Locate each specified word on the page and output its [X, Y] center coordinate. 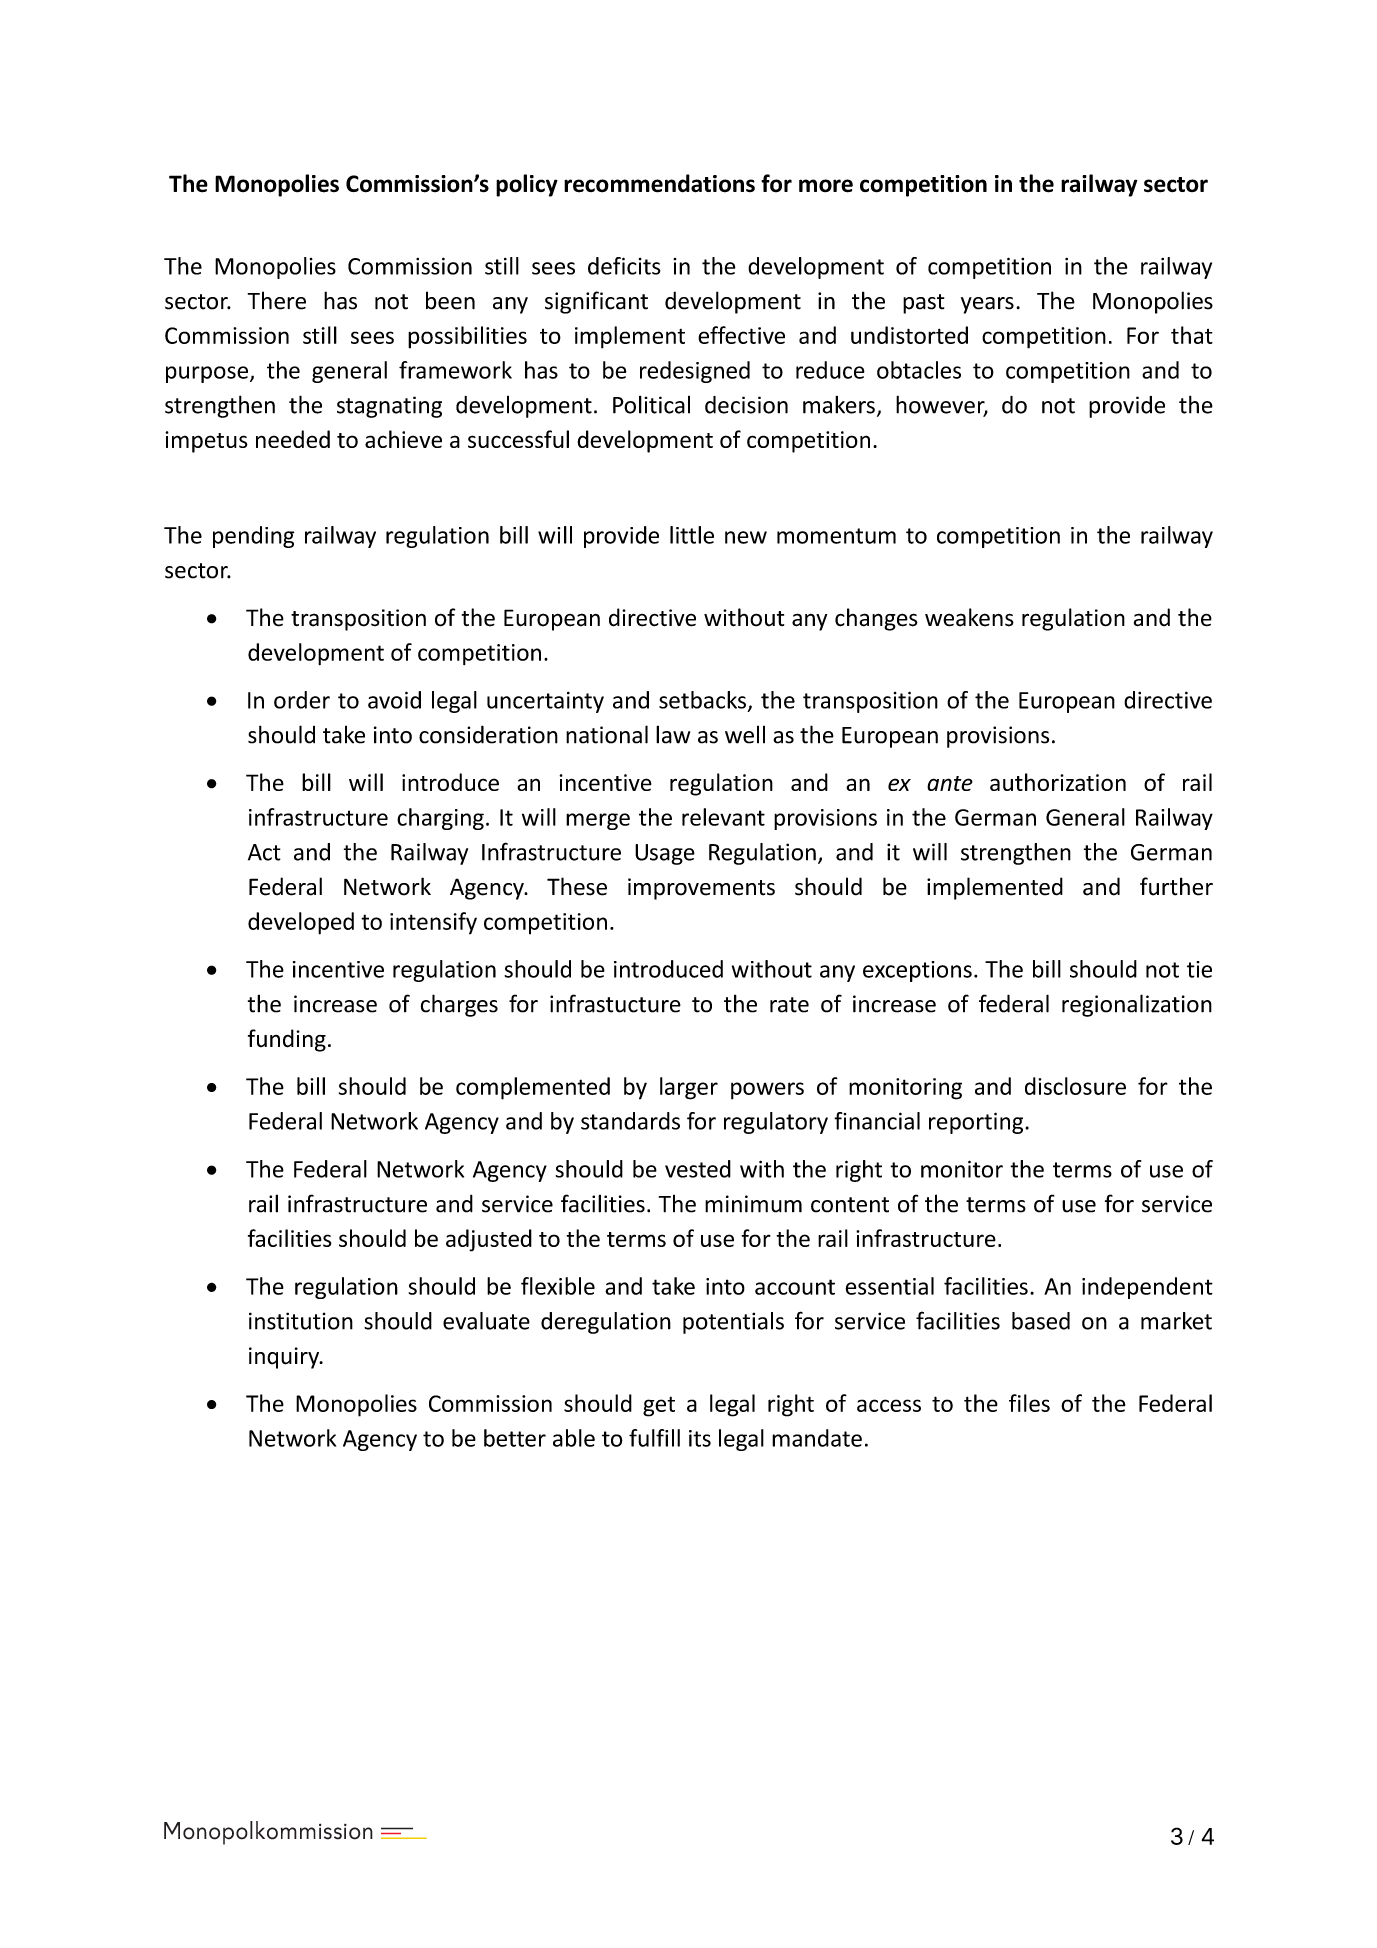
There [276, 300]
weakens [969, 617]
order [302, 700]
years [987, 305]
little [692, 535]
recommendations [659, 183]
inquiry [285, 1358]
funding [287, 1040]
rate [789, 1005]
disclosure [1075, 1086]
